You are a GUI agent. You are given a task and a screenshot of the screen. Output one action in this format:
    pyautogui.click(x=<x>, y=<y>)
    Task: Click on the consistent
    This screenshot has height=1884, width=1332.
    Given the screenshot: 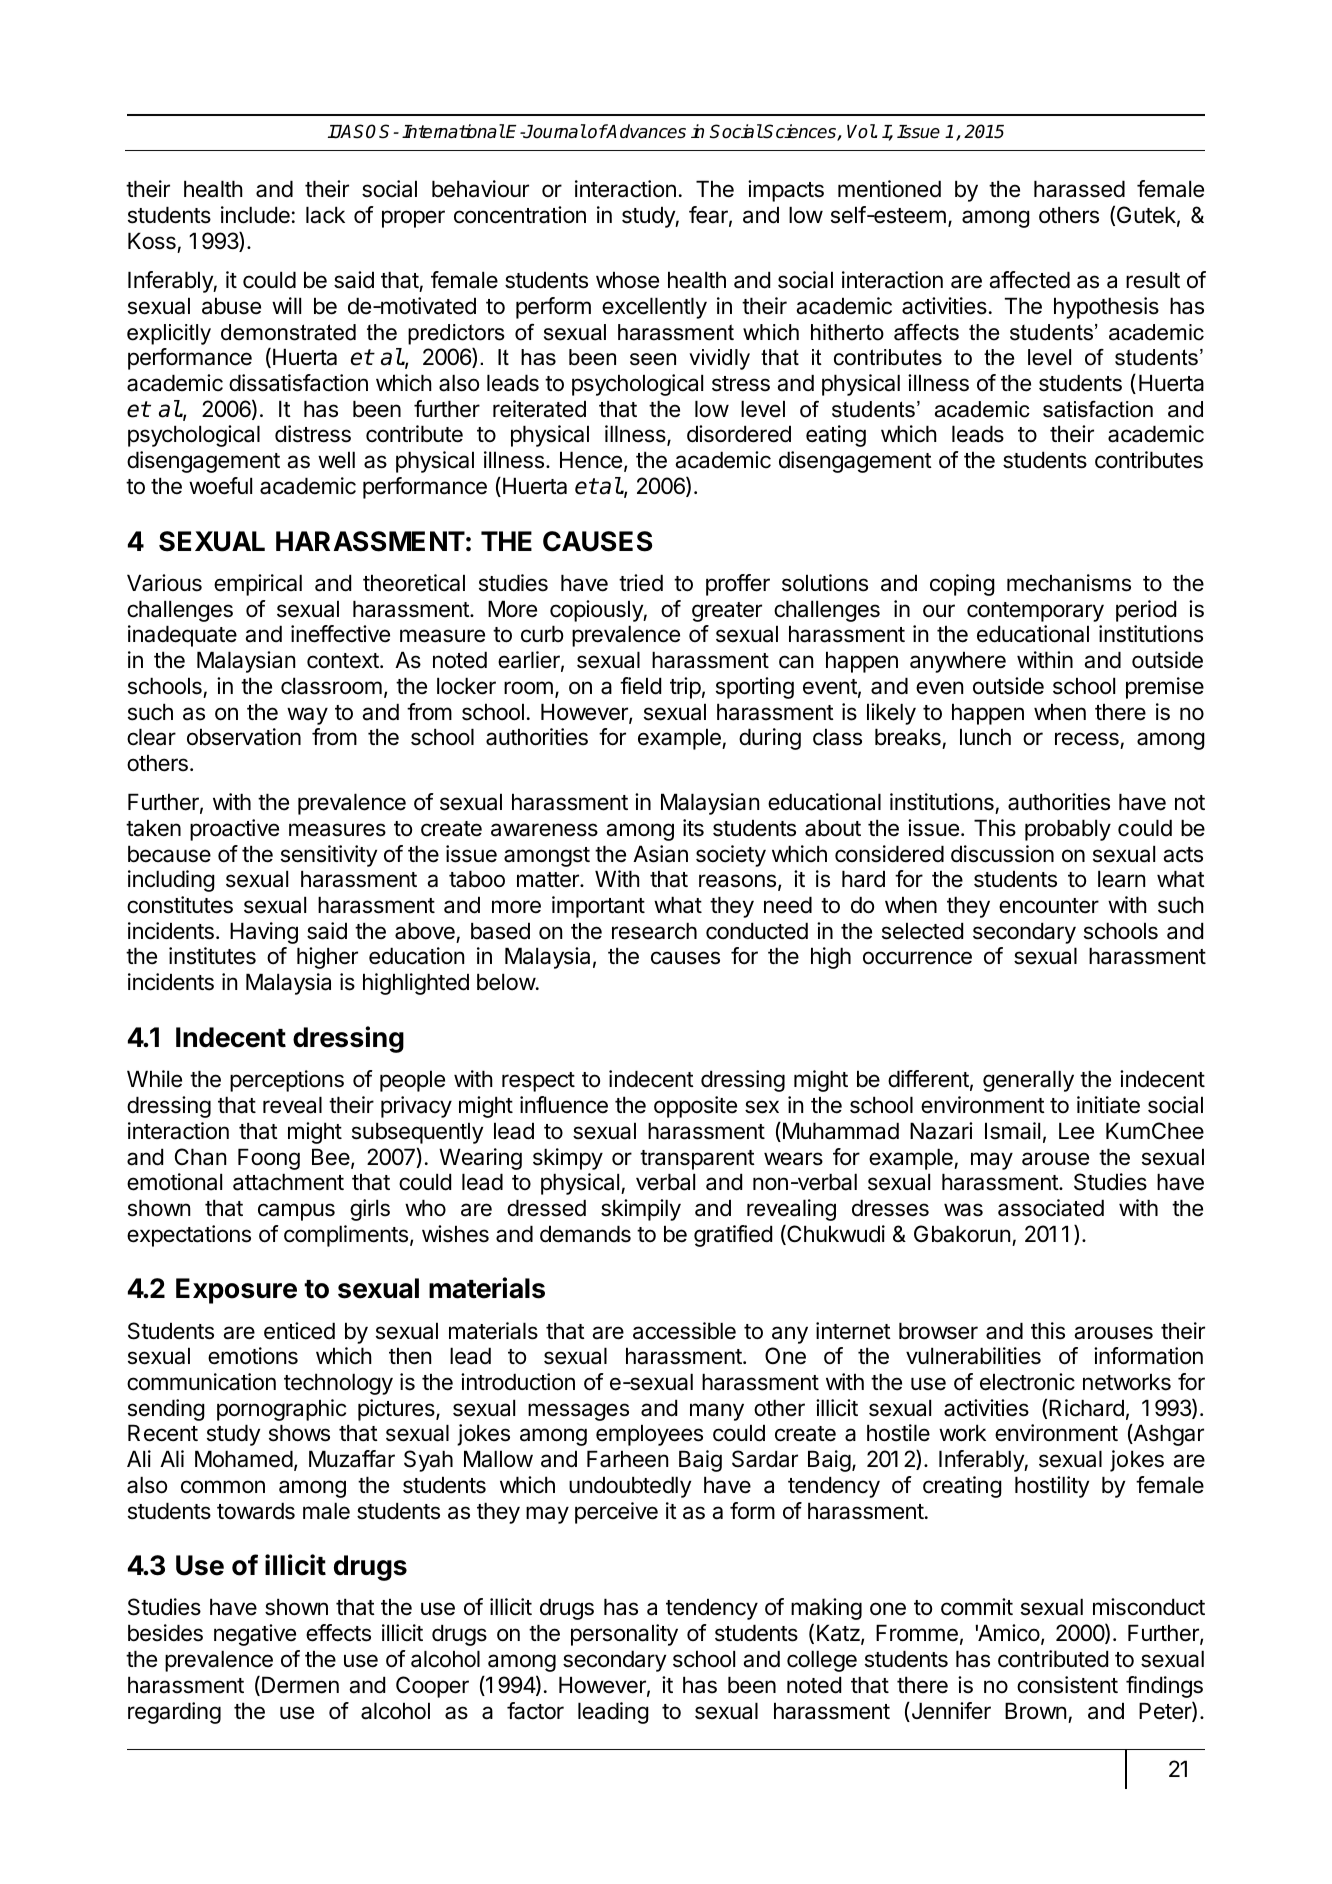 What is the action you would take?
    pyautogui.click(x=1067, y=1685)
